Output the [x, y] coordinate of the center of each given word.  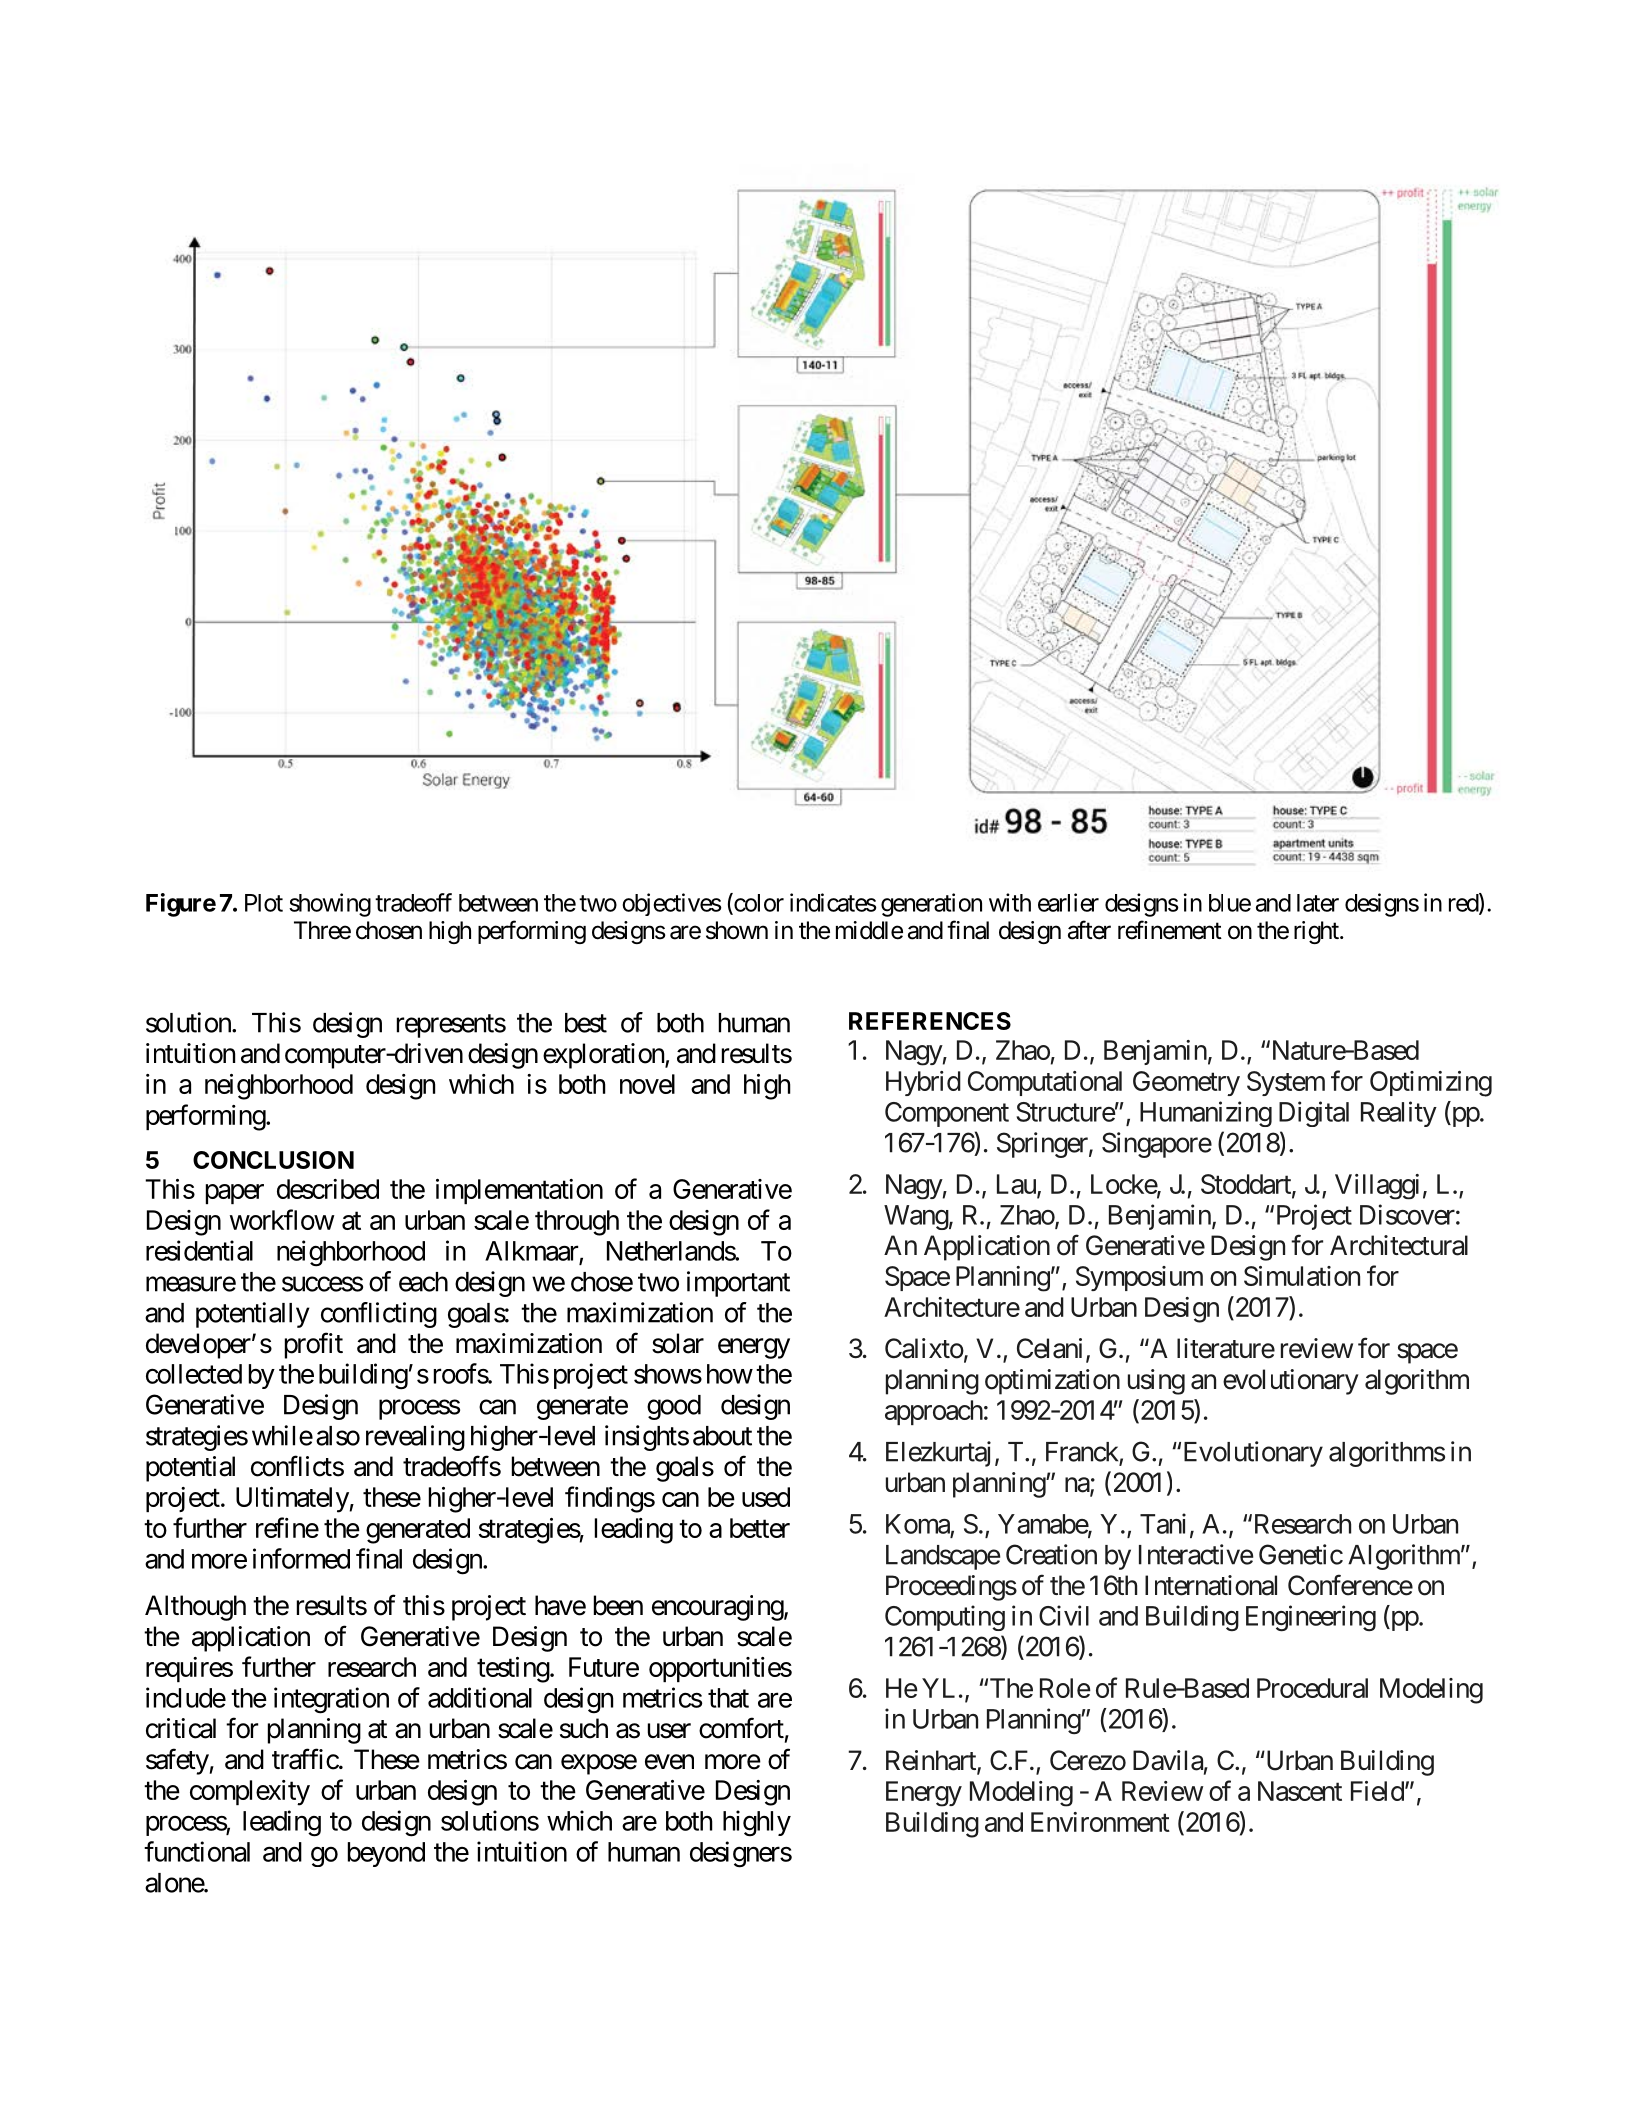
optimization [1052, 1382]
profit [314, 1345]
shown [737, 930]
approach [934, 1412]
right [1317, 932]
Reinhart [932, 1761]
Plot [264, 903]
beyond [386, 1854]
